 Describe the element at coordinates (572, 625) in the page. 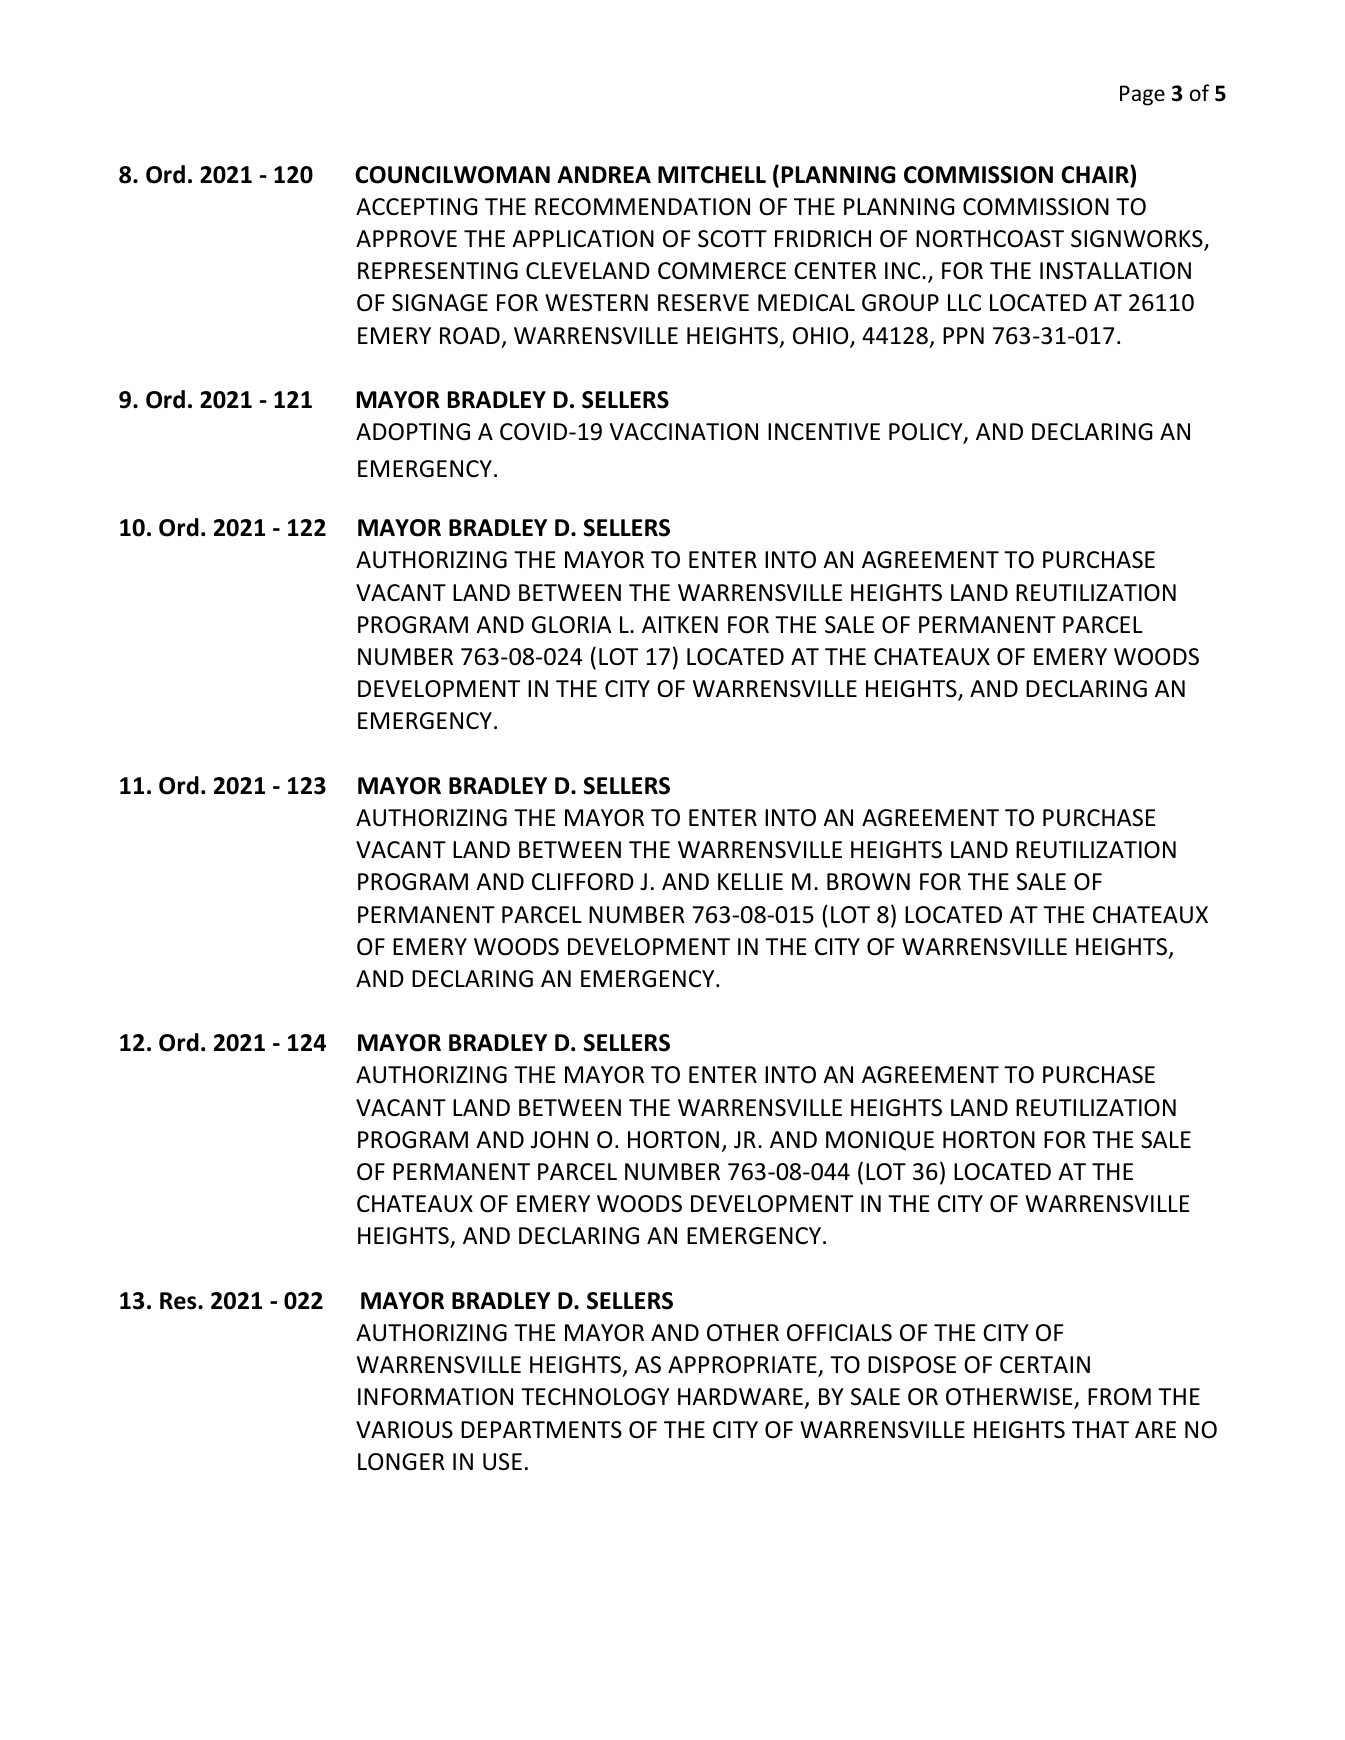

I see `GLORIA` at that location.
